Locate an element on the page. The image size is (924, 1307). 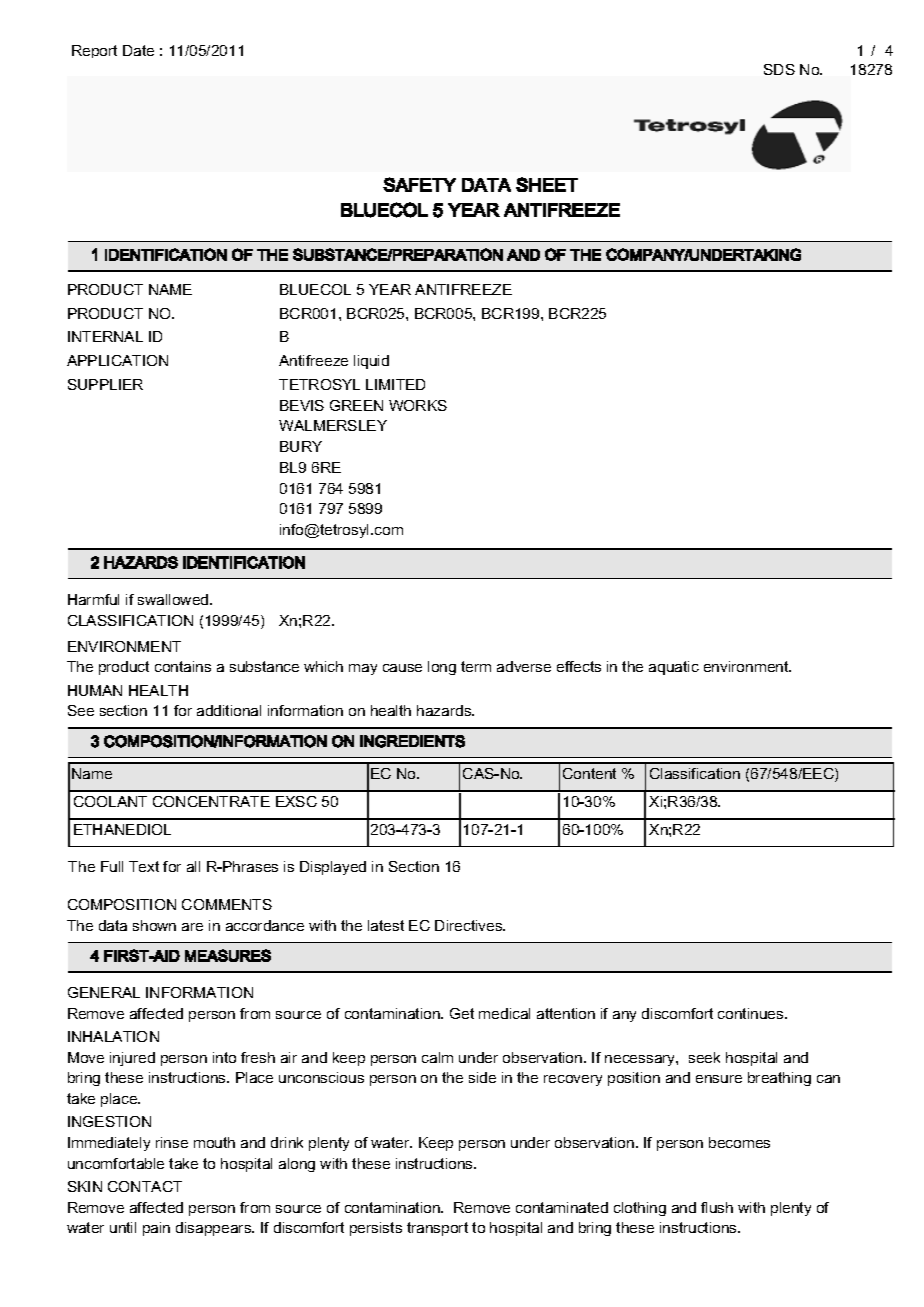
SUPPLIER is located at coordinates (105, 384).
